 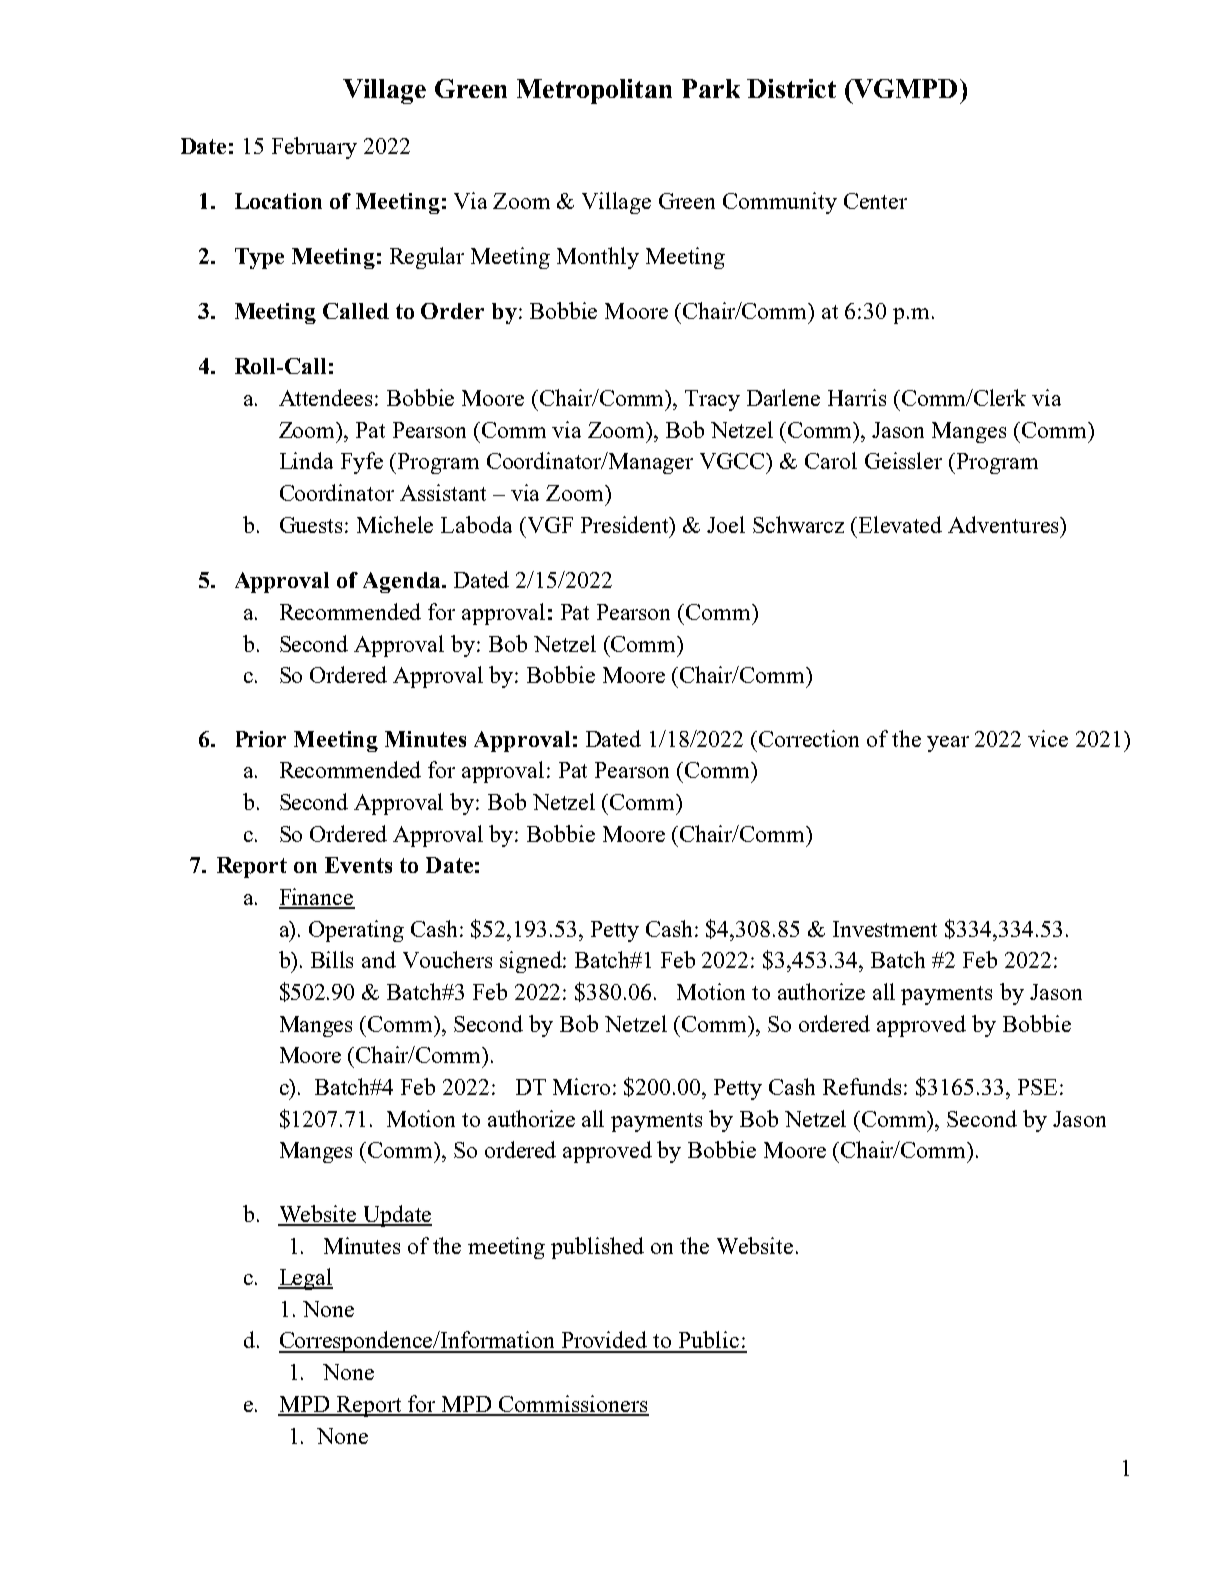 I want to click on Metropolitan, so click(x=594, y=91).
